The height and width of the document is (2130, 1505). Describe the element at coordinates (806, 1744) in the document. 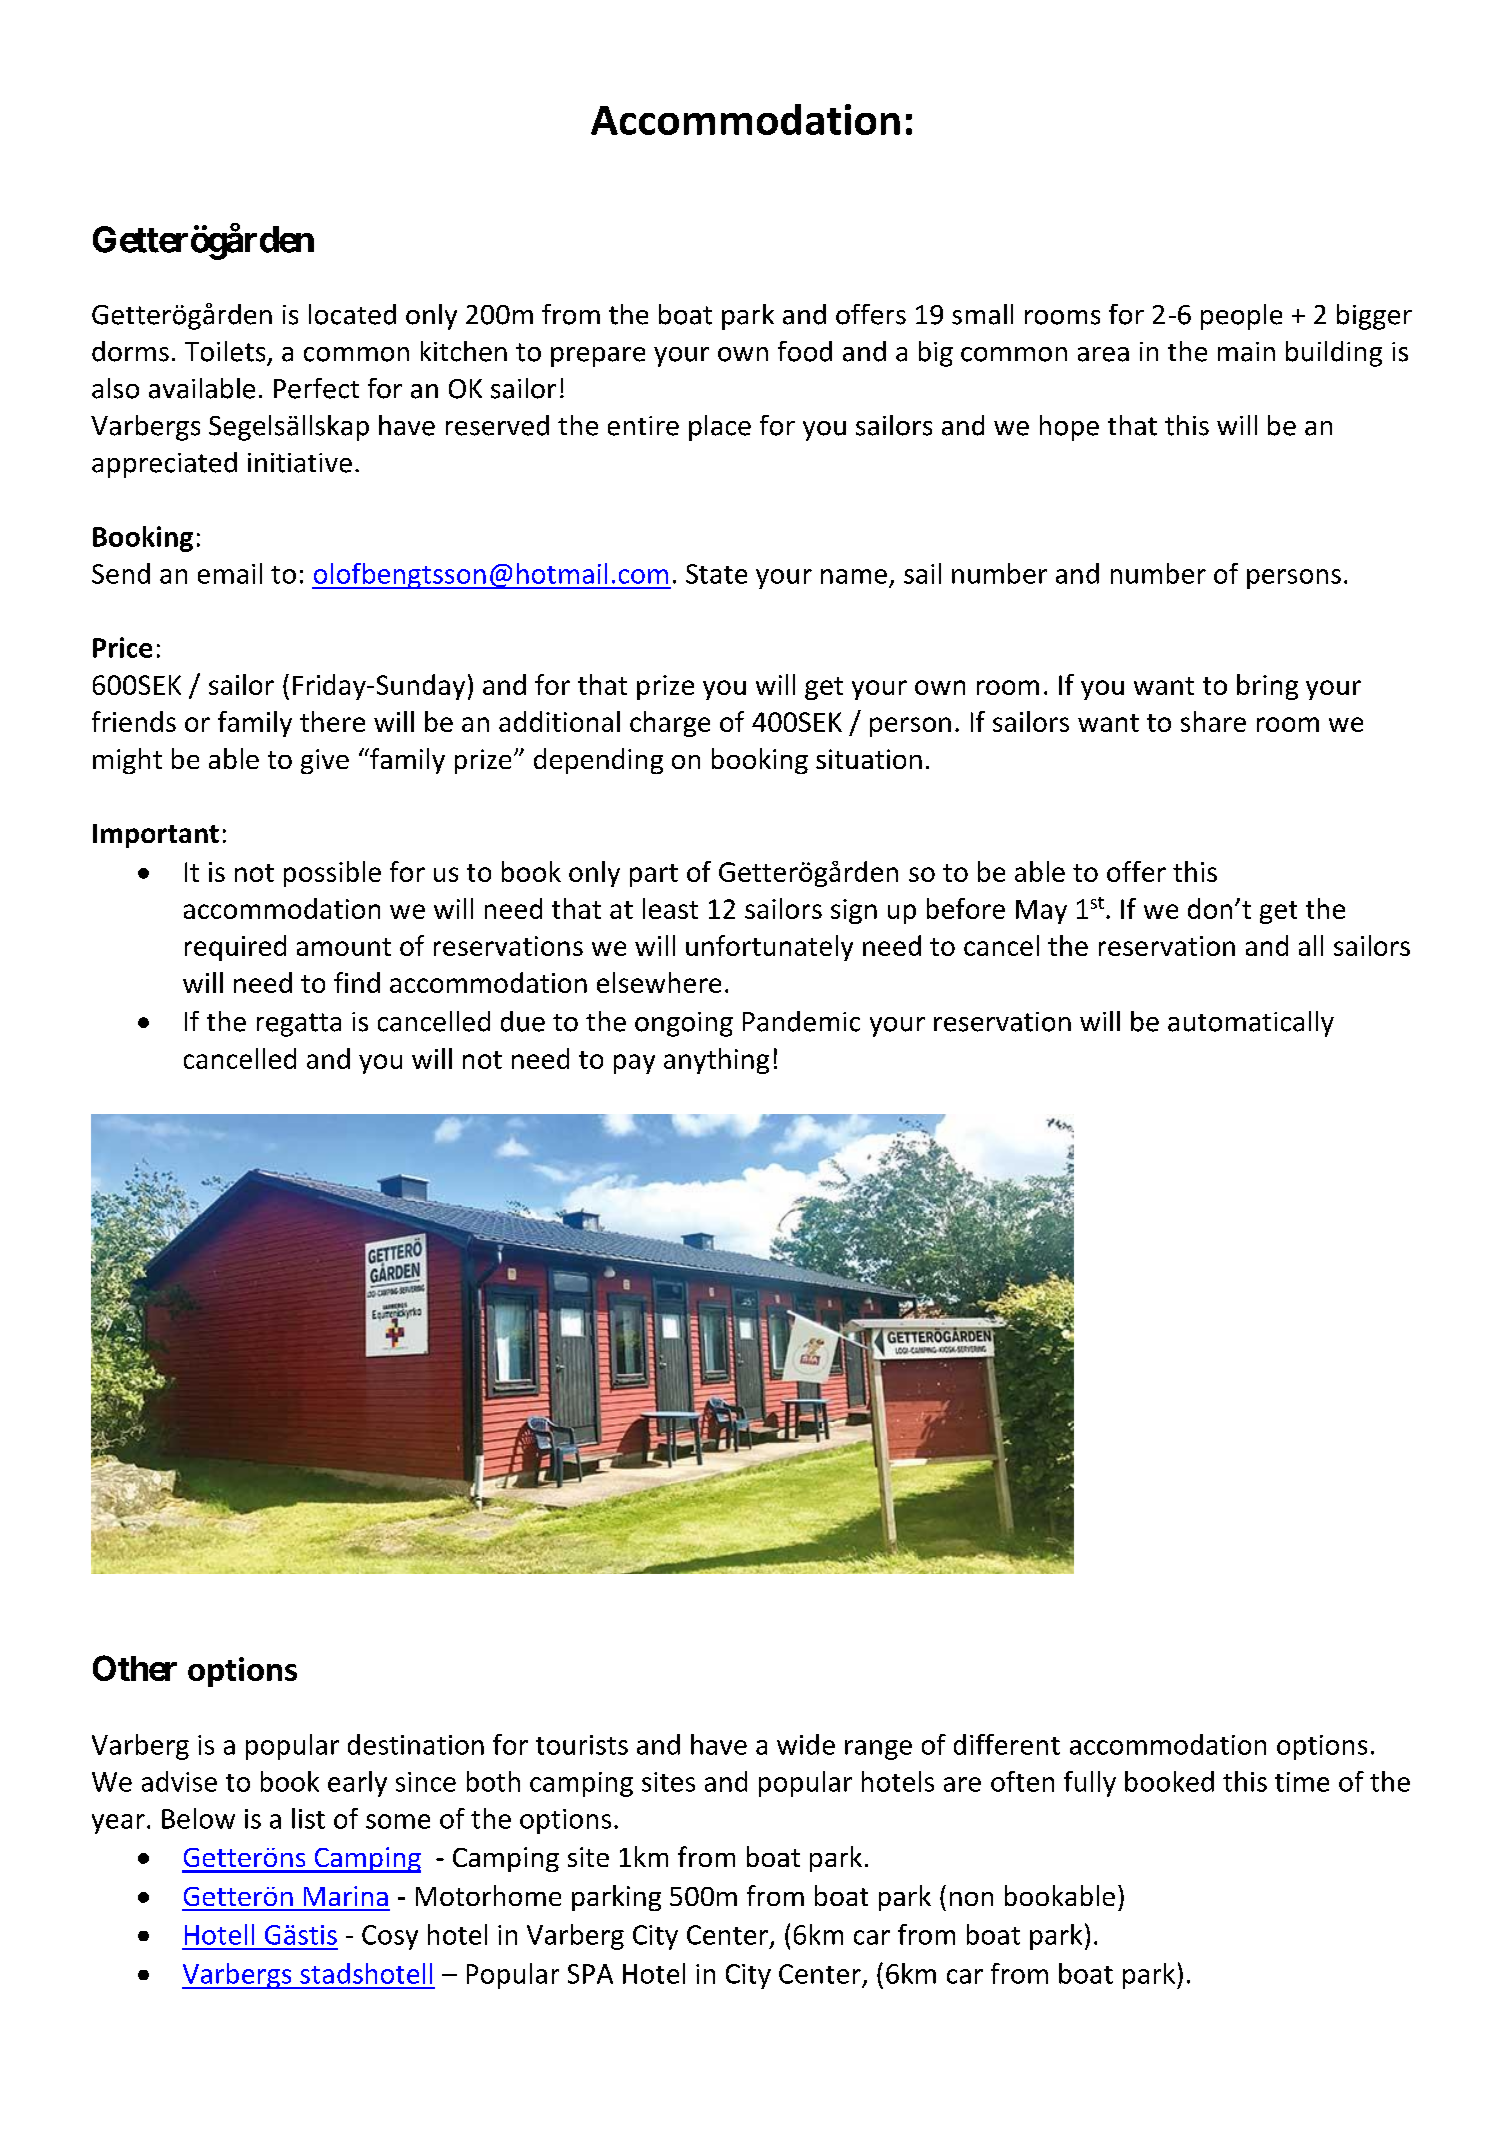

I see `wide` at that location.
